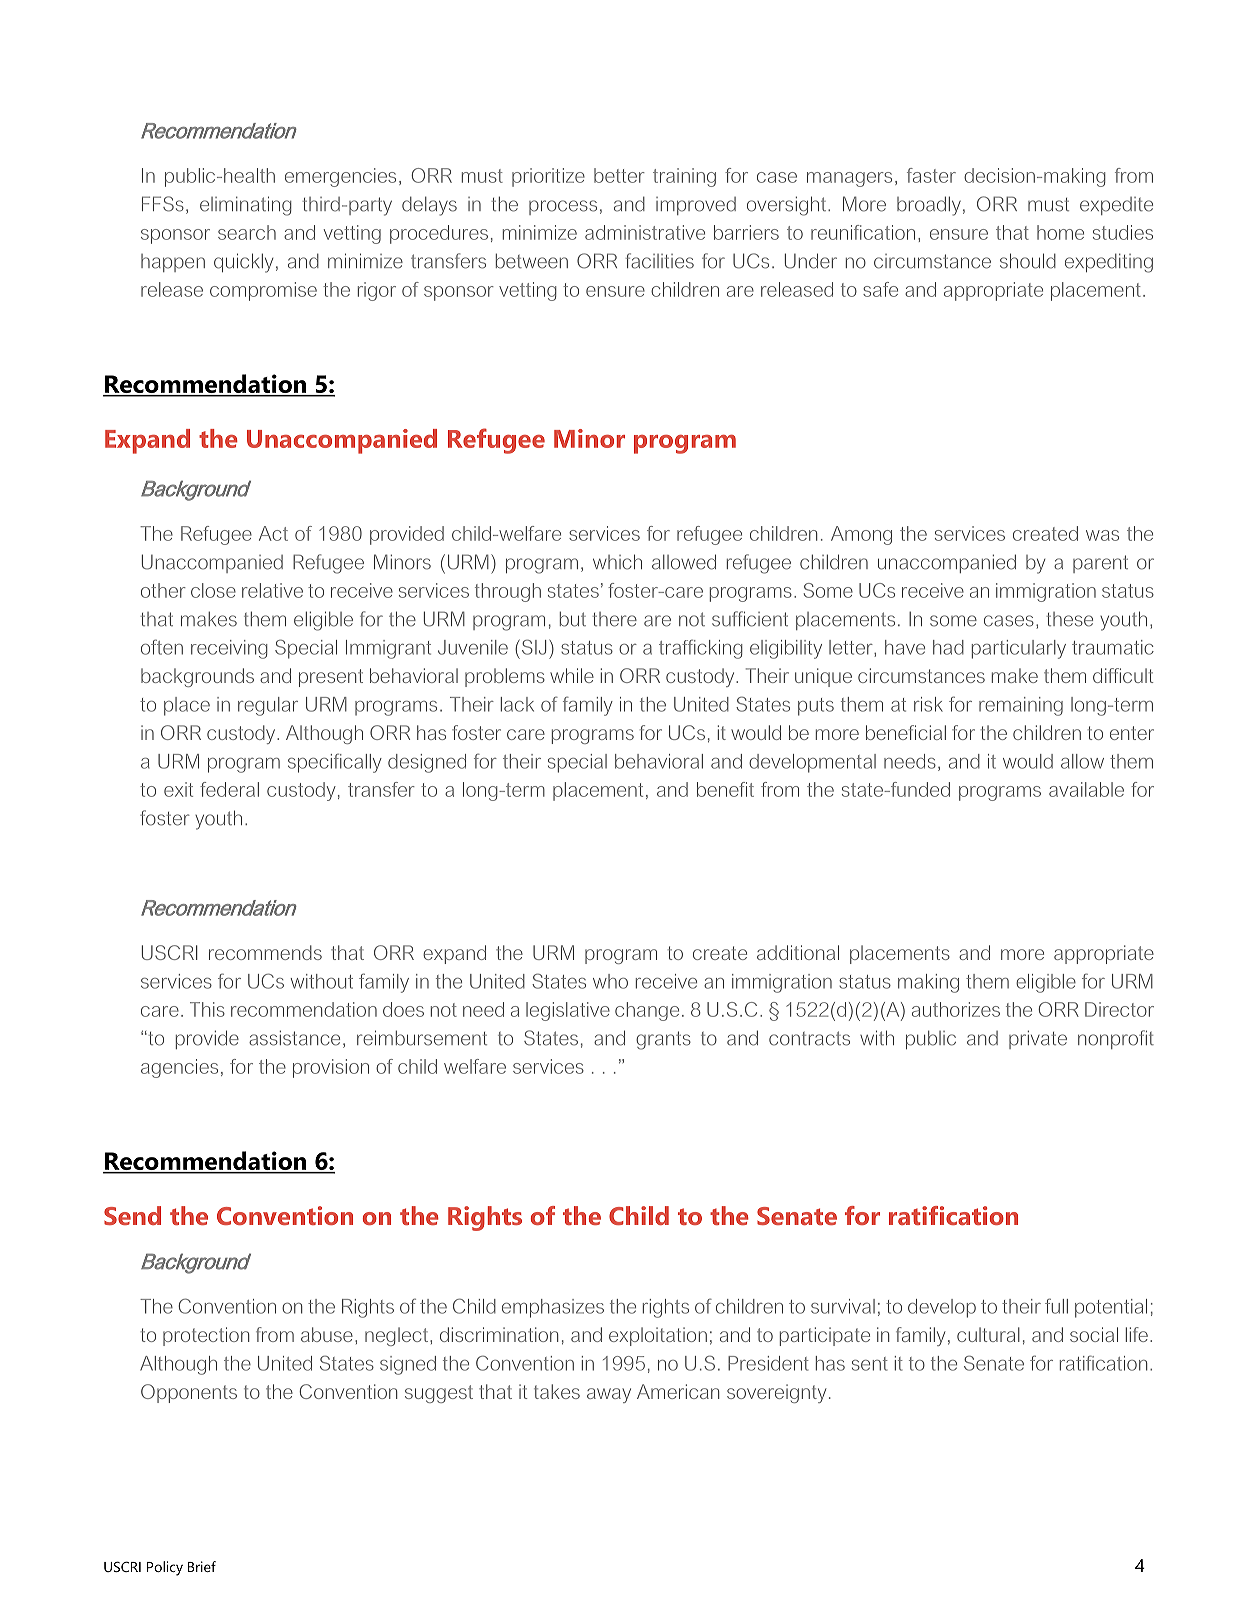  I want to click on recommends, so click(265, 952).
